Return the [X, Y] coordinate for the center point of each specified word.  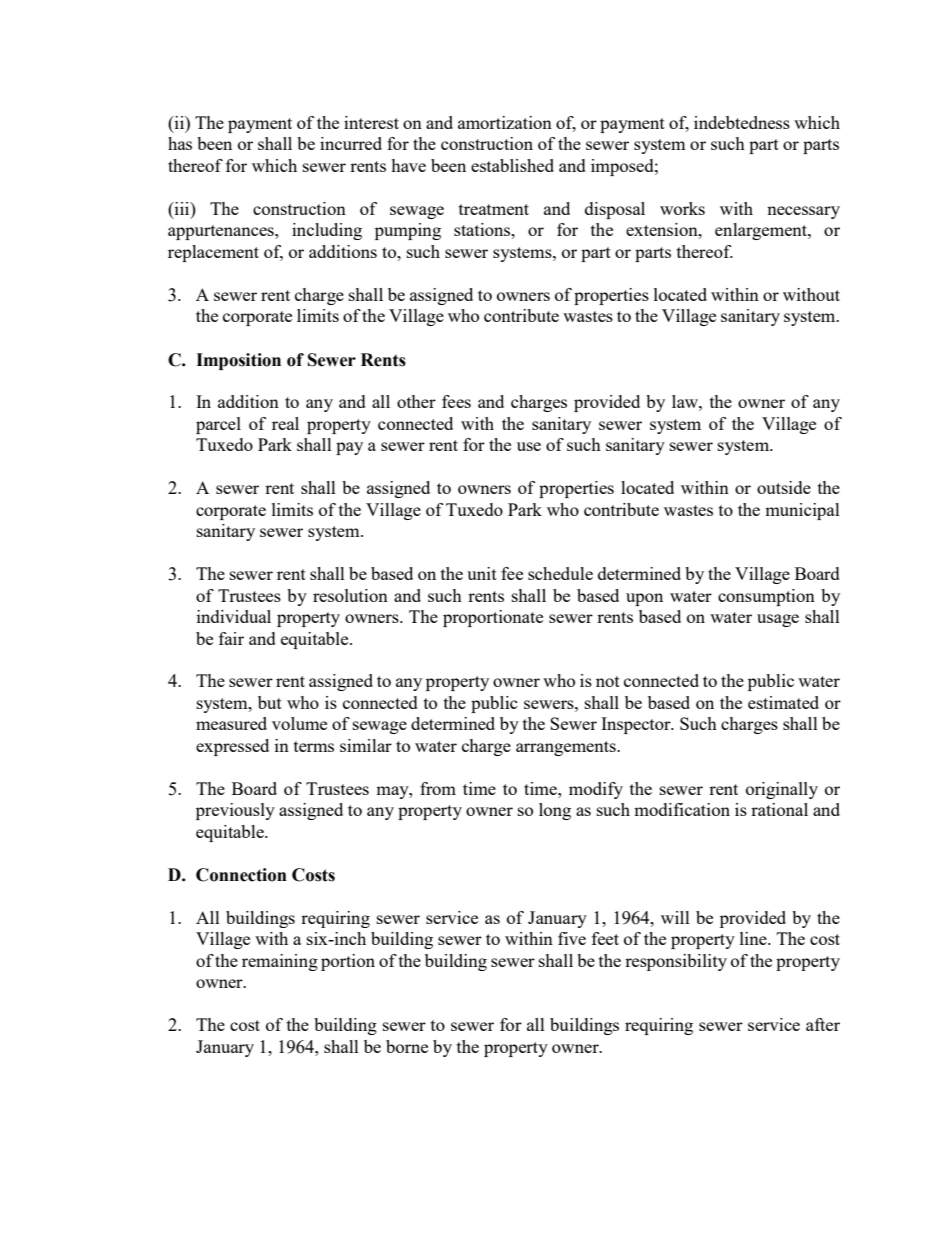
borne [407, 1046]
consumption [766, 597]
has [180, 143]
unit [482, 573]
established [512, 165]
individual [234, 616]
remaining [280, 962]
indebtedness [742, 122]
